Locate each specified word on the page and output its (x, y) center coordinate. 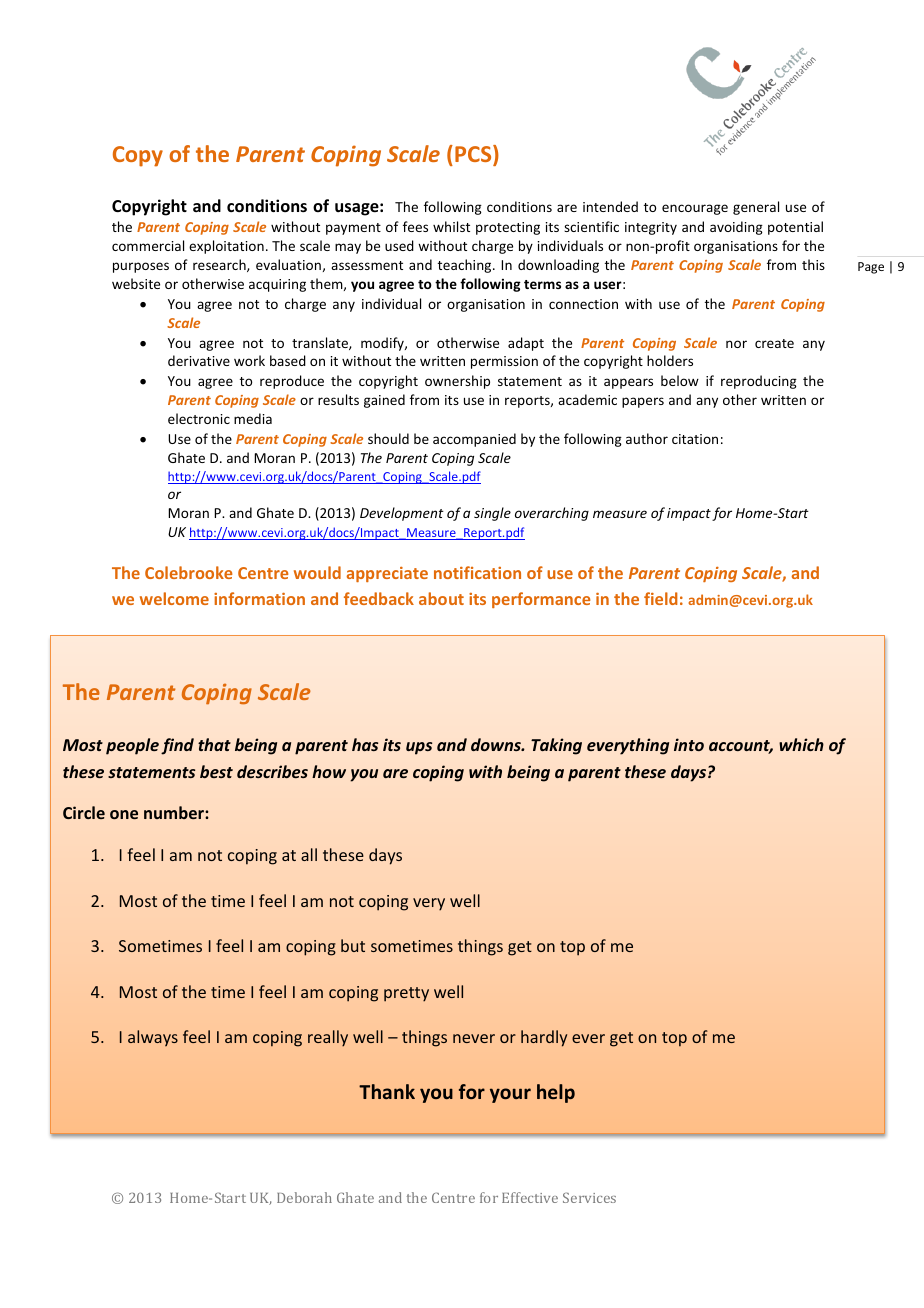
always (153, 1038)
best (216, 771)
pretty (406, 994)
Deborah (304, 1197)
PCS (474, 155)
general (756, 208)
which (801, 744)
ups (419, 748)
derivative (199, 360)
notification (477, 572)
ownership (457, 382)
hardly (544, 1038)
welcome (174, 598)
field (661, 598)
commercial (148, 245)
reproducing (759, 382)
